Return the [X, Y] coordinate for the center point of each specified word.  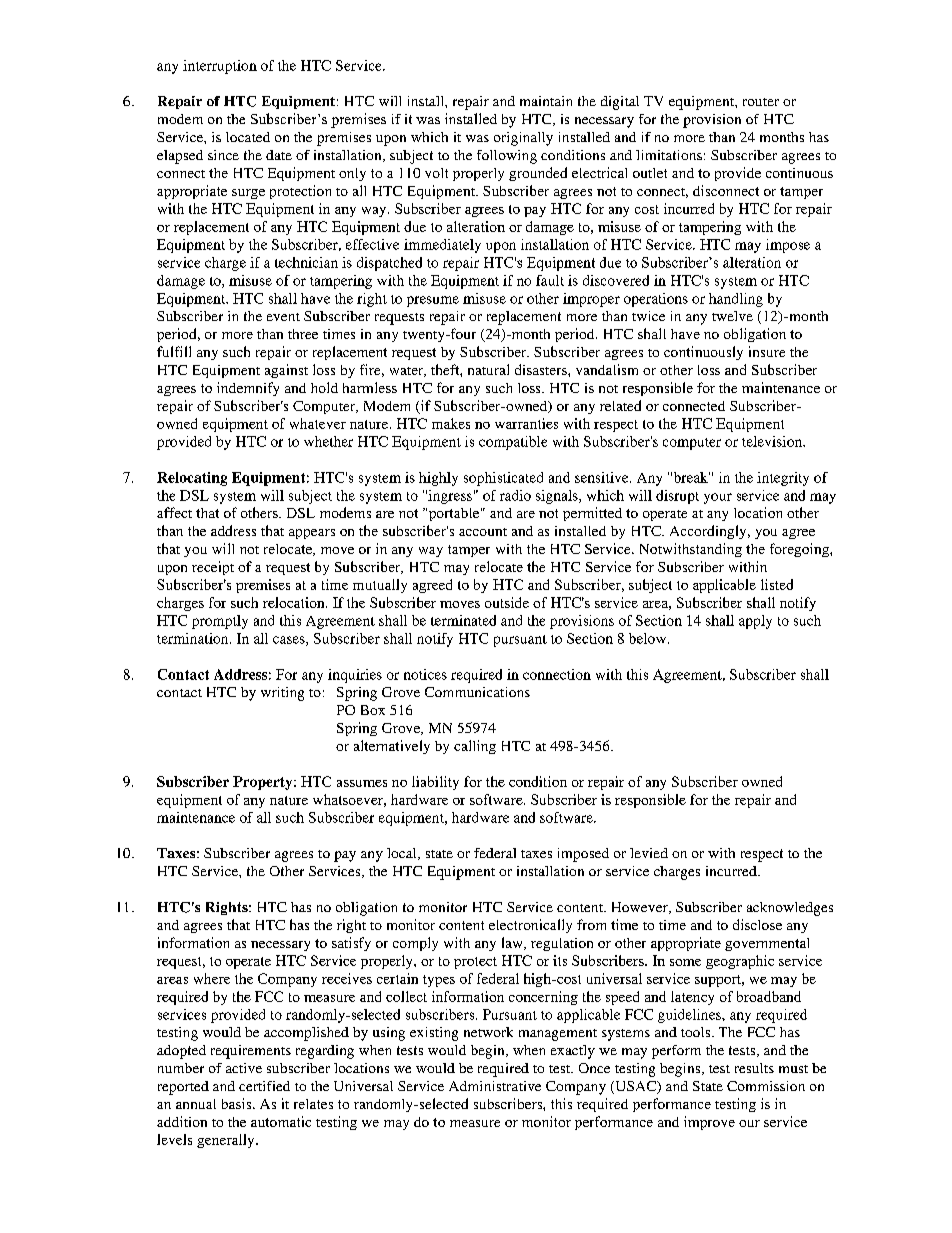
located [248, 137]
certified [264, 1086]
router [761, 102]
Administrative [495, 1086]
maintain [546, 101]
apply [755, 622]
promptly [220, 622]
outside [507, 602]
